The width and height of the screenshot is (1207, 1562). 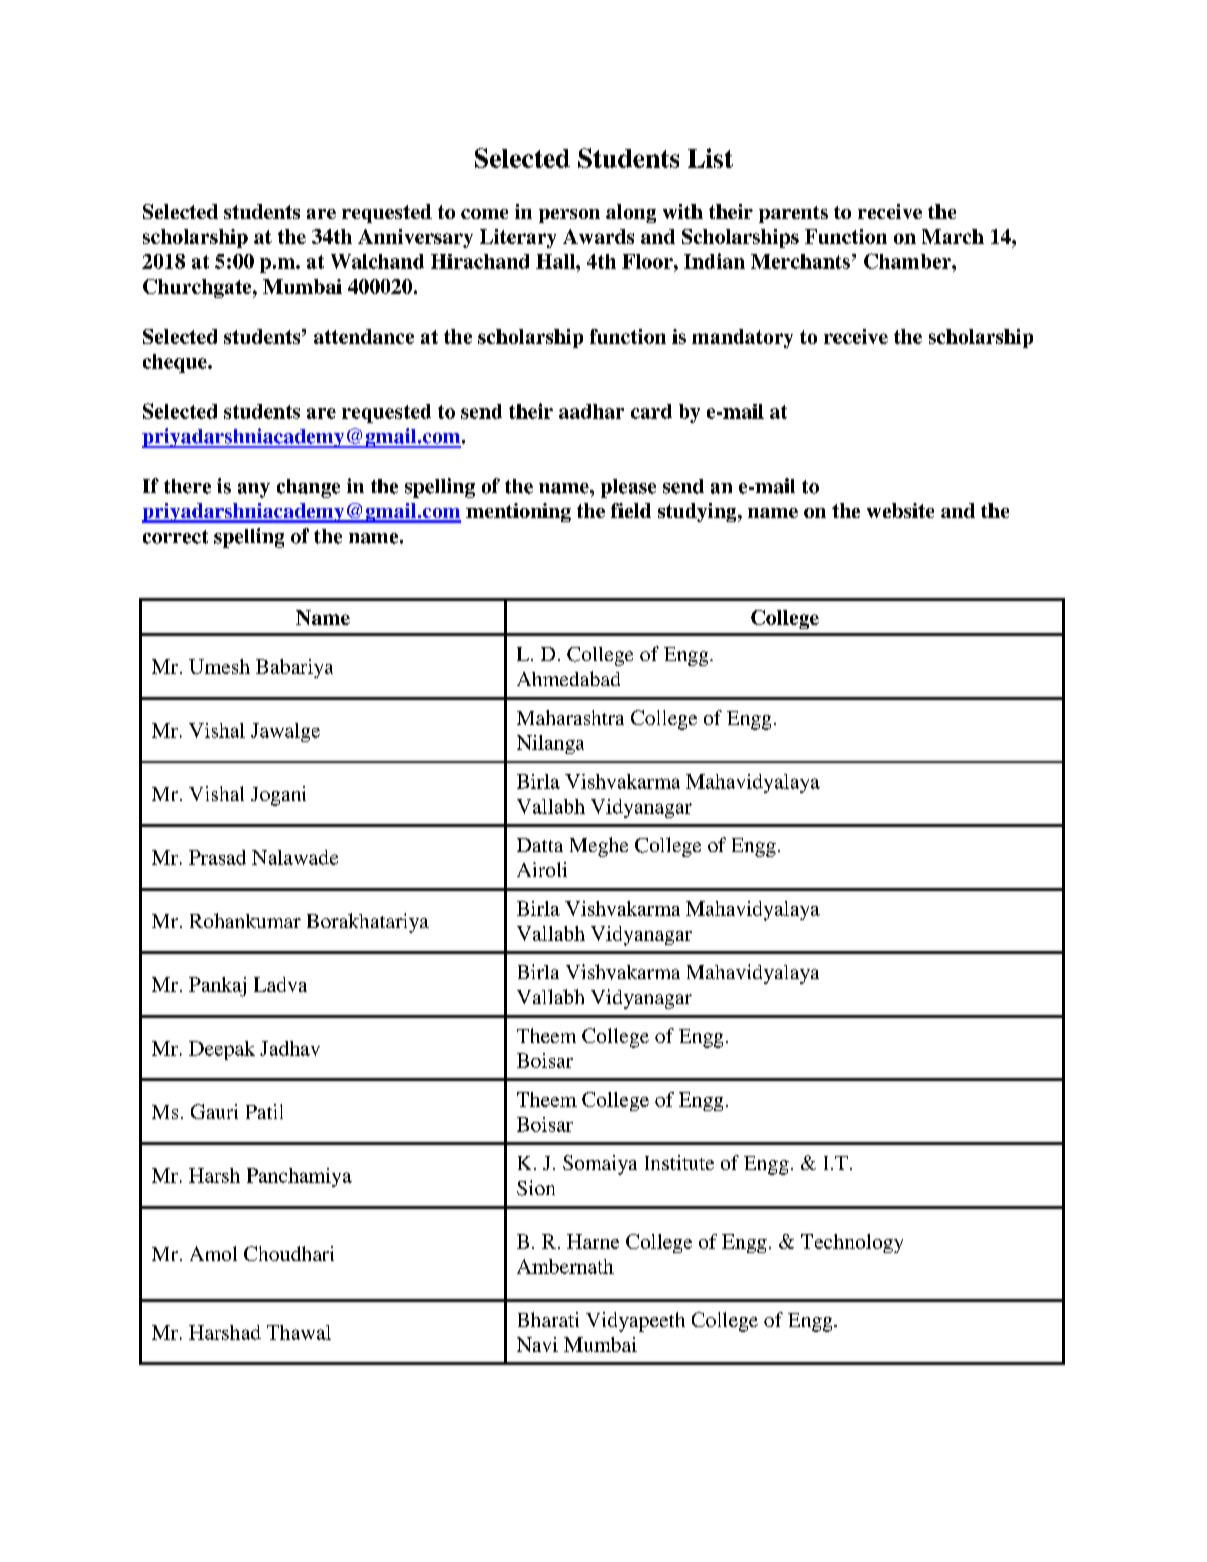 I want to click on Amol, so click(x=213, y=1253).
